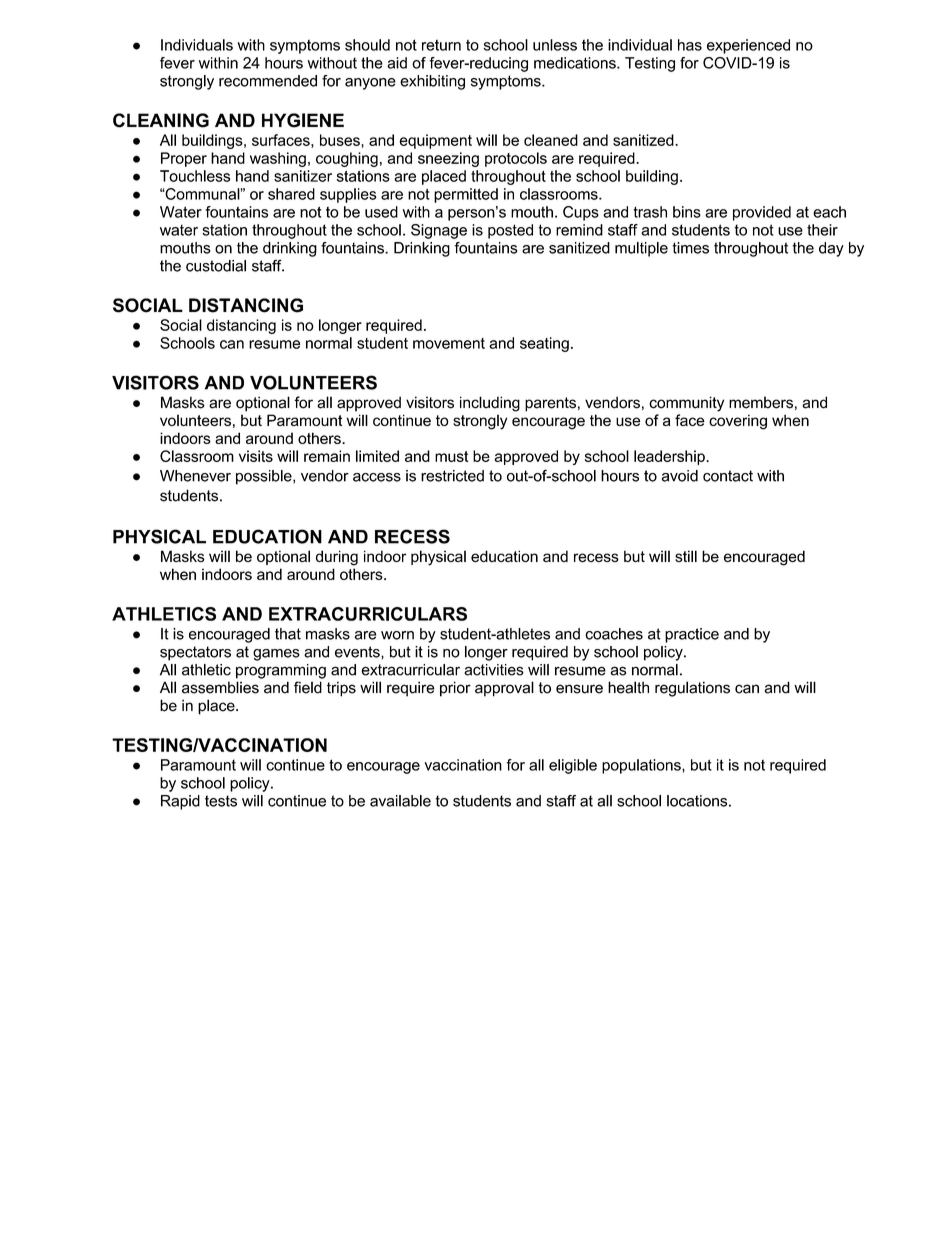 The image size is (952, 1233). I want to click on that, so click(288, 634).
